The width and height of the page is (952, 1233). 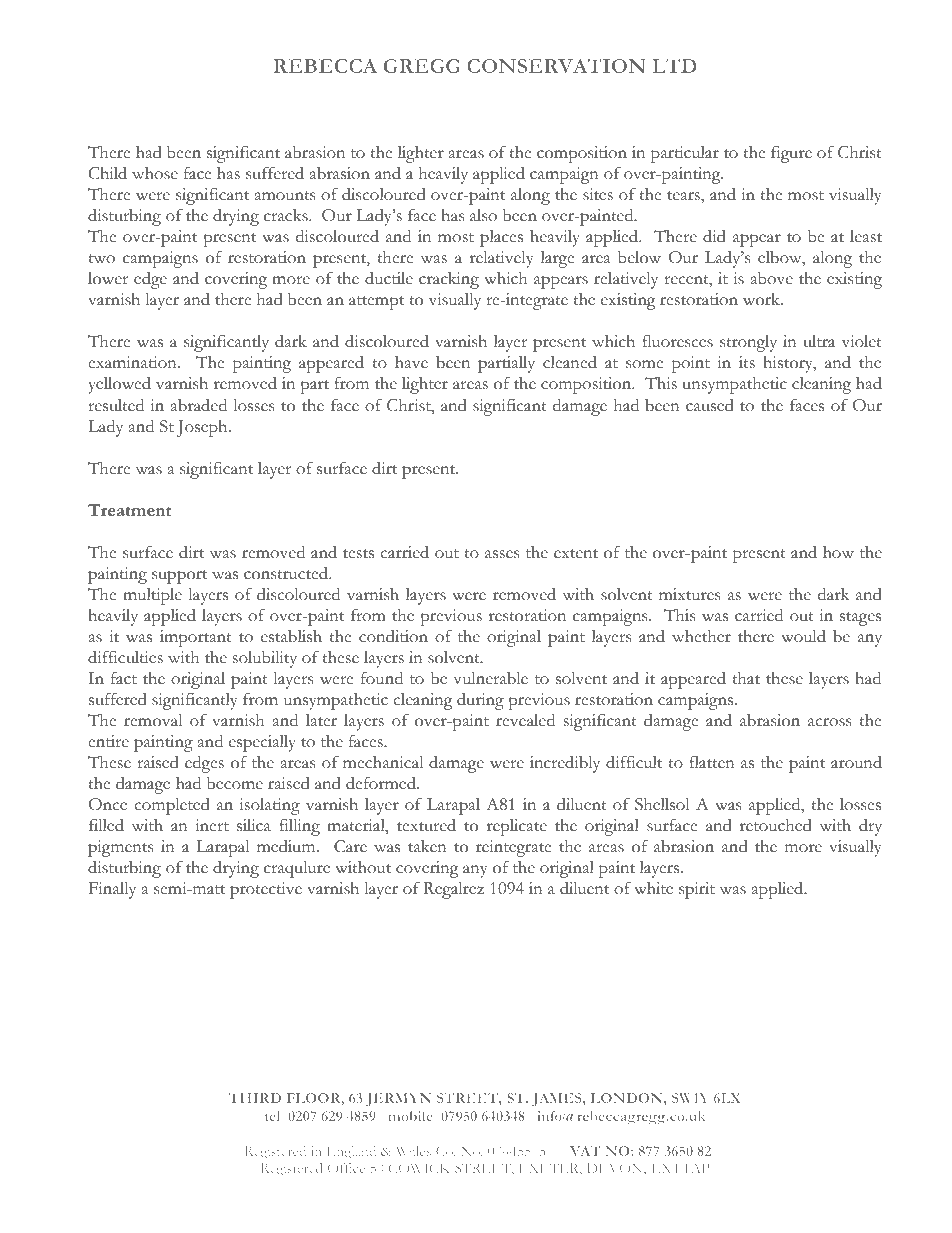 I want to click on Wales, so click(x=413, y=1151).
